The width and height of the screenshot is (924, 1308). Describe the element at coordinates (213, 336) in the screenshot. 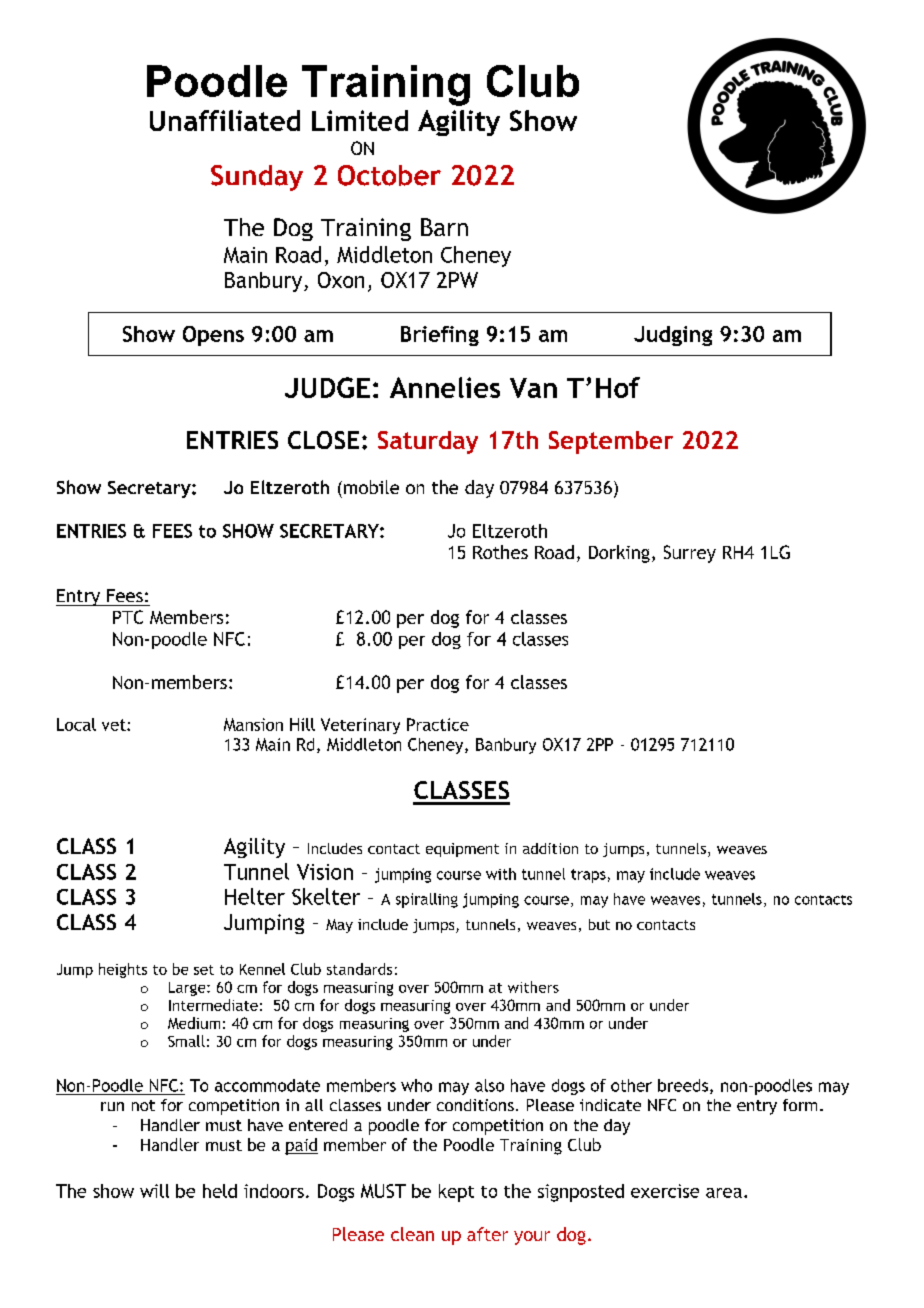

I see `Opens` at that location.
